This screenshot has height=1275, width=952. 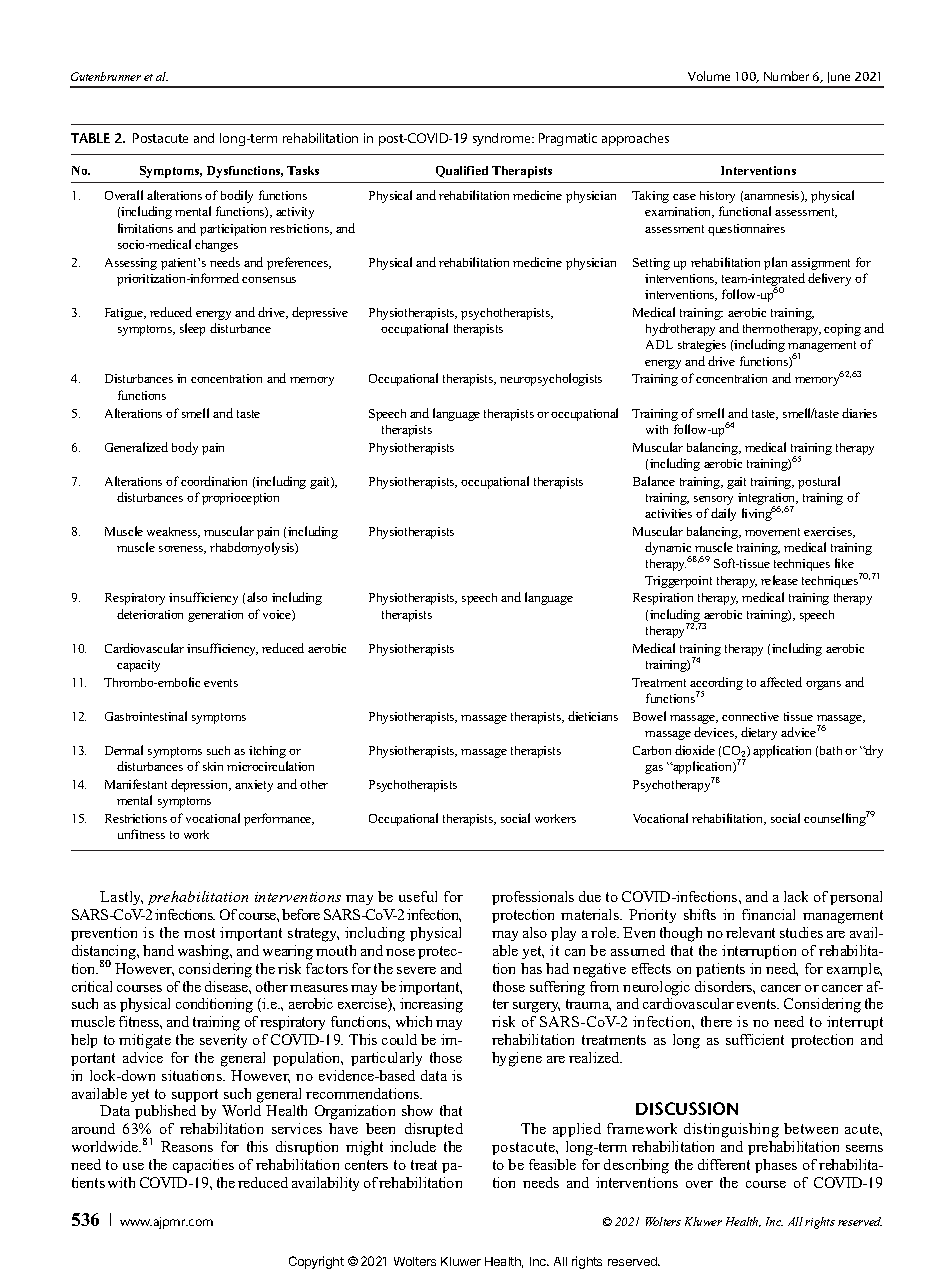 What do you see at coordinates (503, 139) in the screenshot?
I see `syndrome` at bounding box center [503, 139].
